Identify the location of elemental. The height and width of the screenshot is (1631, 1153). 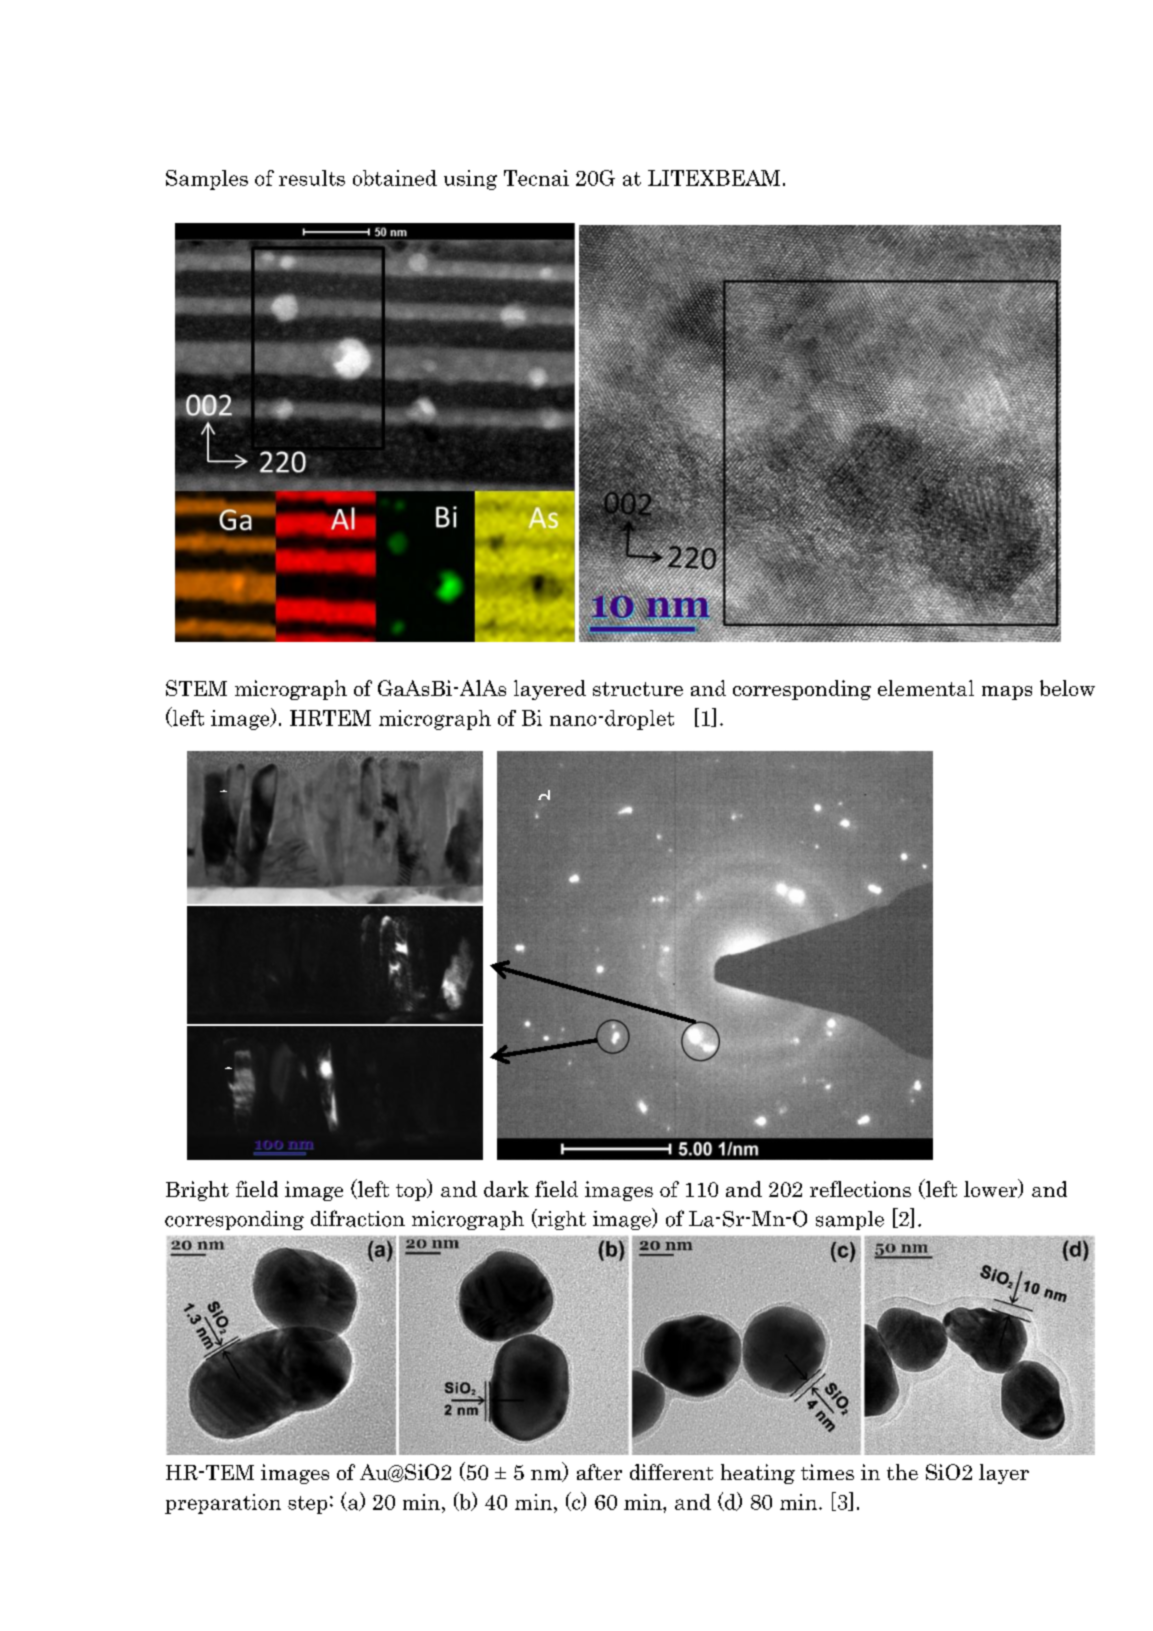
(926, 688).
